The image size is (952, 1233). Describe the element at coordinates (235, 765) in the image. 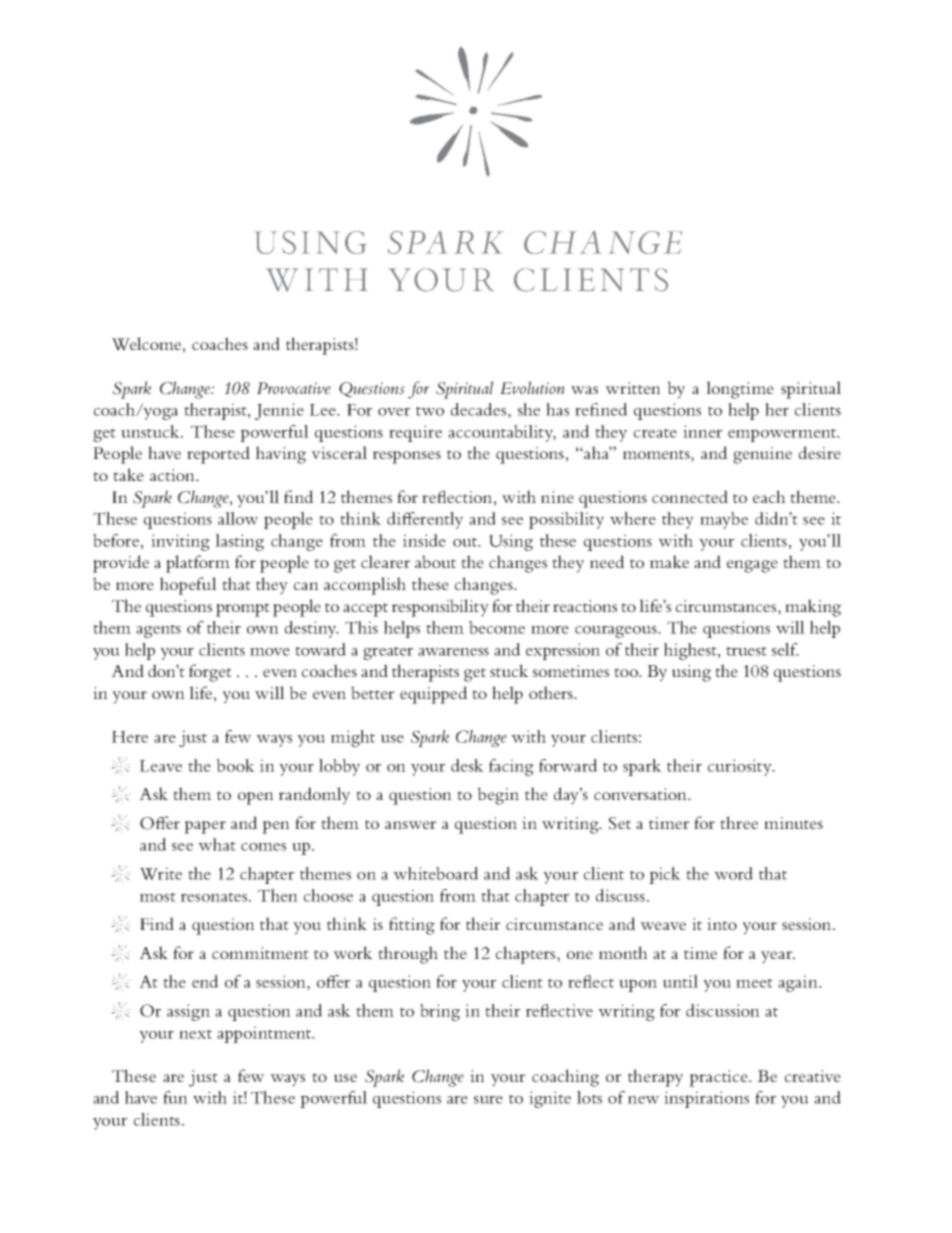

I see `book` at that location.
